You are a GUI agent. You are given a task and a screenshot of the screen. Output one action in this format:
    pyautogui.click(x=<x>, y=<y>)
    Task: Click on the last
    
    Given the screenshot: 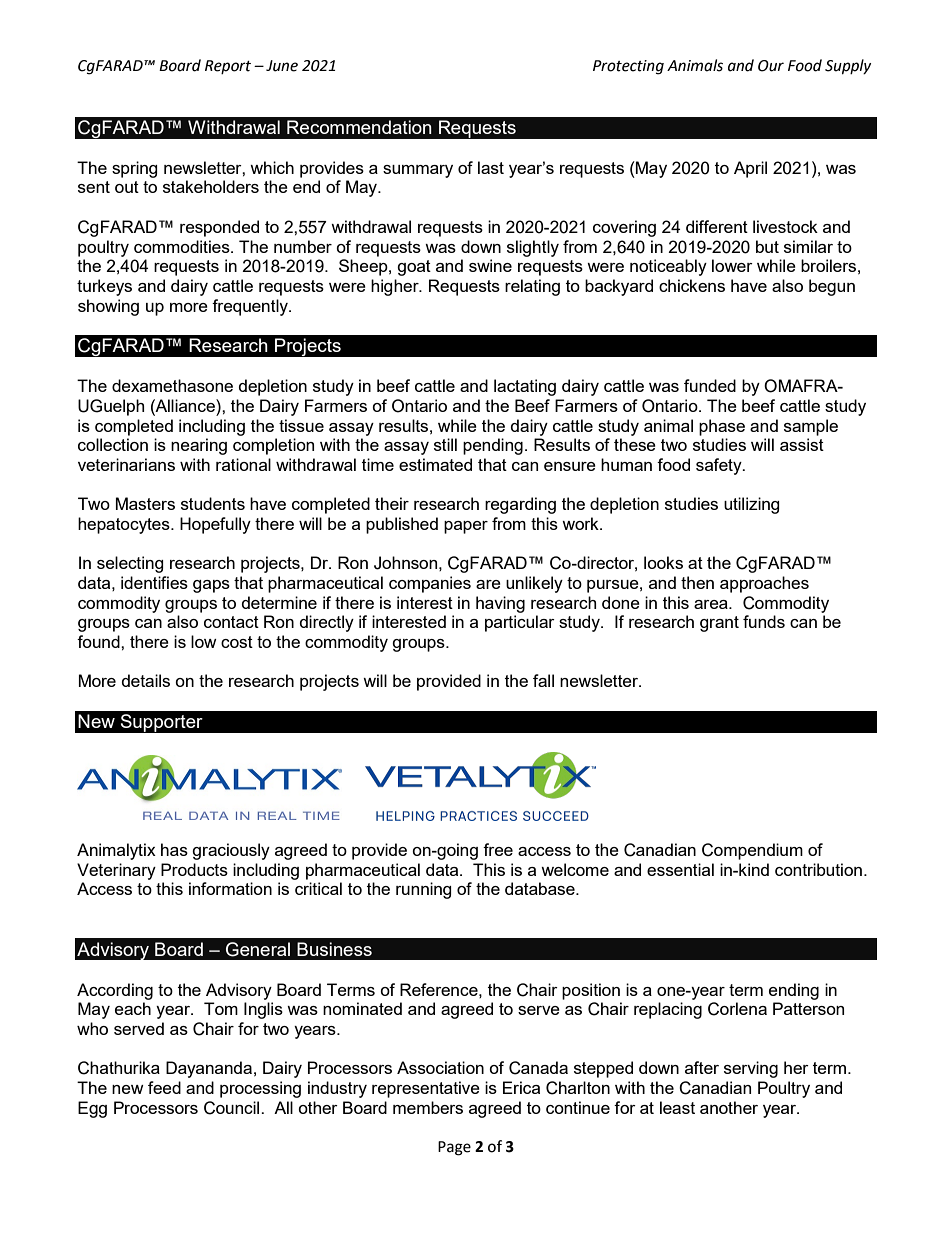 What is the action you would take?
    pyautogui.click(x=491, y=167)
